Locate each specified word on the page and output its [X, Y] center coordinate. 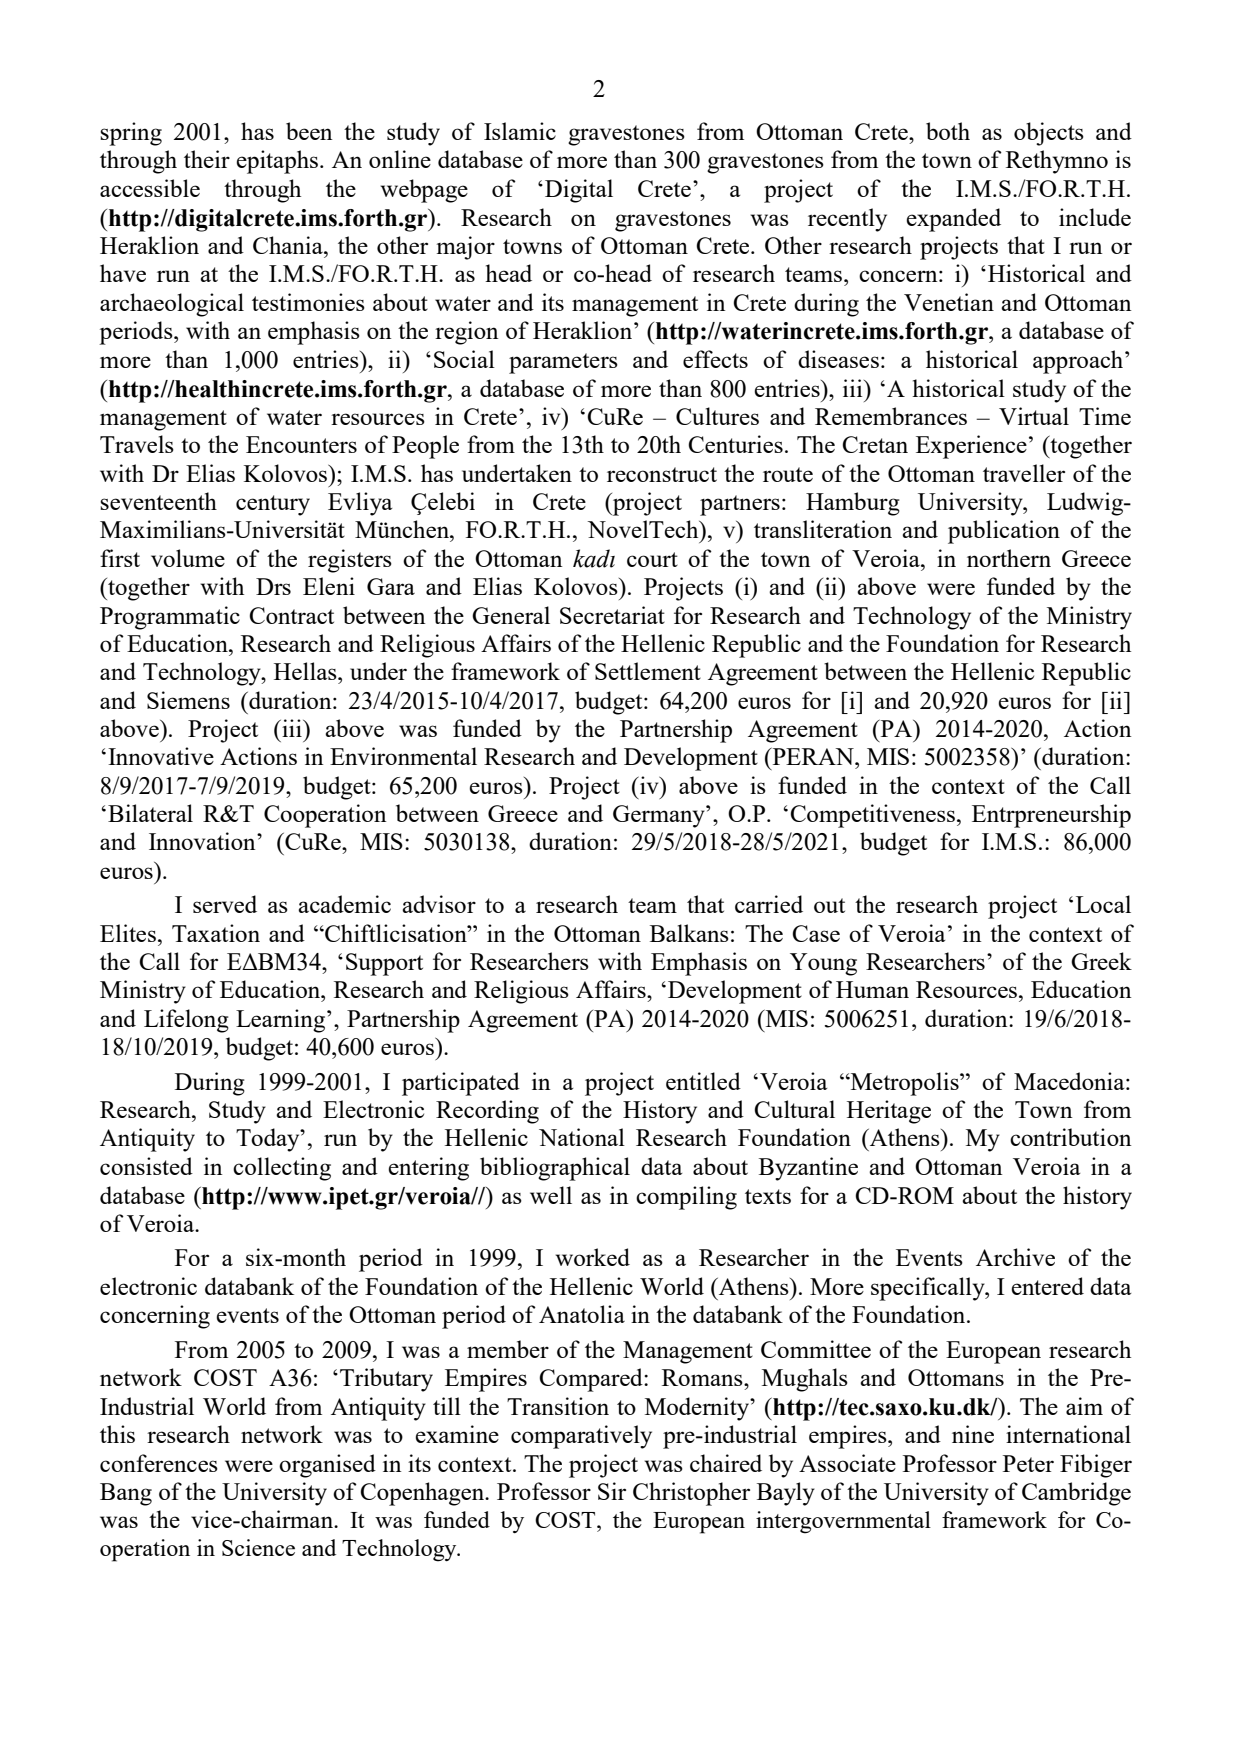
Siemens [188, 700]
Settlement [648, 671]
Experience [971, 447]
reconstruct [662, 474]
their [207, 159]
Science [258, 1547]
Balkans [689, 933]
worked [593, 1257]
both [948, 131]
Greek [1101, 961]
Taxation [216, 933]
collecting [282, 1169]
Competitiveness [874, 816]
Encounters [301, 444]
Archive [1015, 1257]
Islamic [520, 131]
